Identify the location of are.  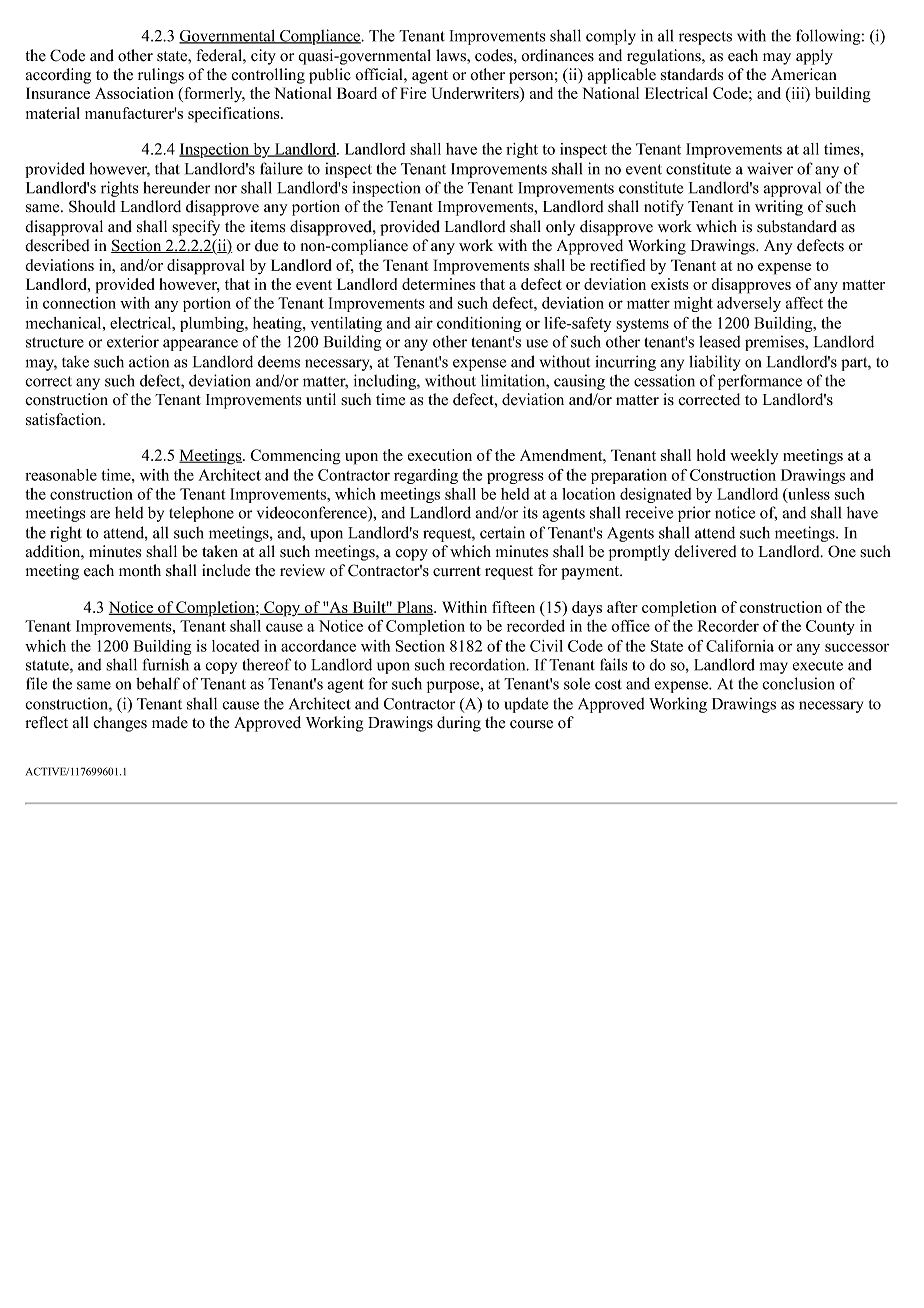
(100, 514).
